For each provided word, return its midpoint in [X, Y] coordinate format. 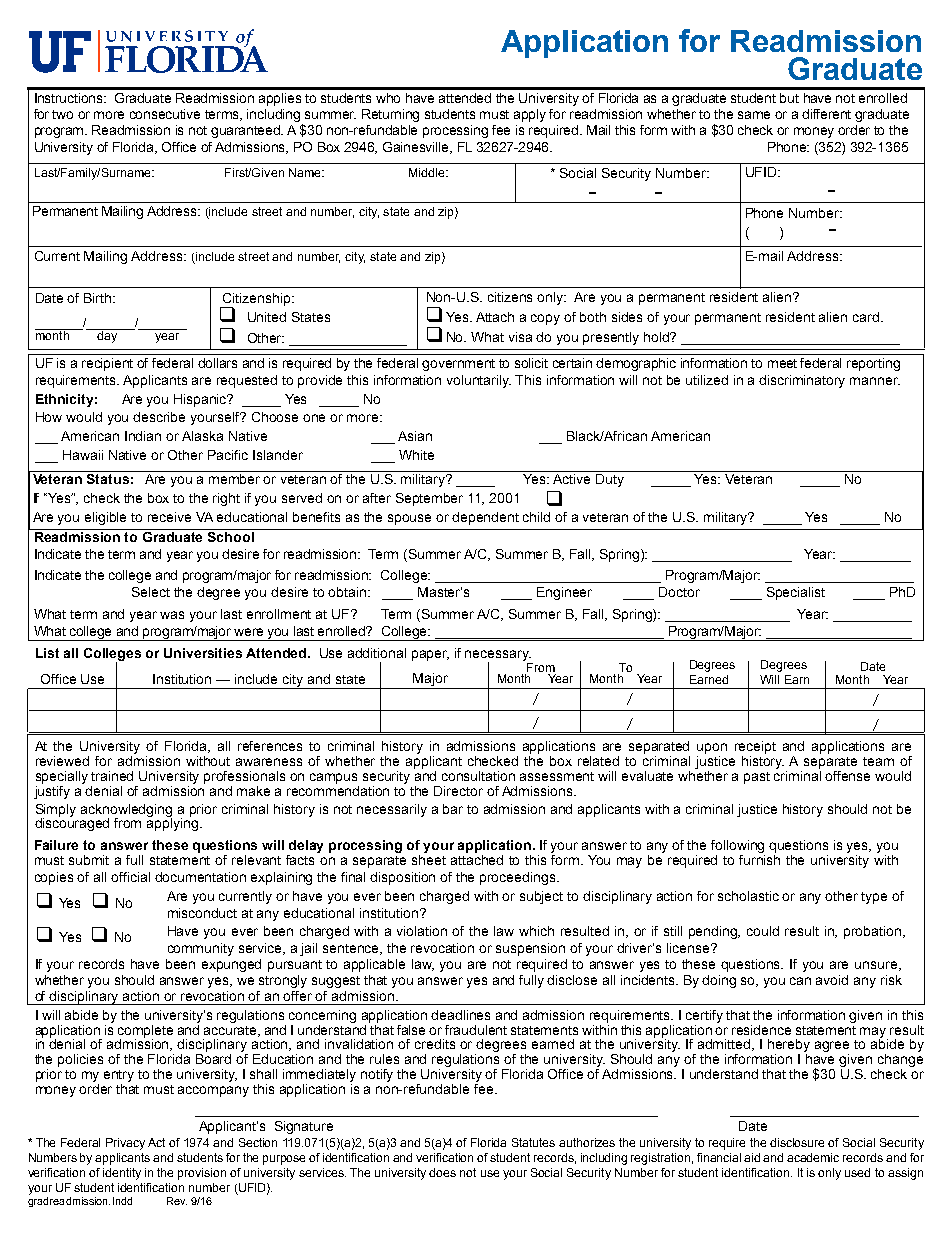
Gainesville [417, 148]
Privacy [125, 1144]
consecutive [165, 114]
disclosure [797, 1142]
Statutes [533, 1142]
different [826, 114]
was [172, 615]
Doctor [679, 592]
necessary [498, 656]
